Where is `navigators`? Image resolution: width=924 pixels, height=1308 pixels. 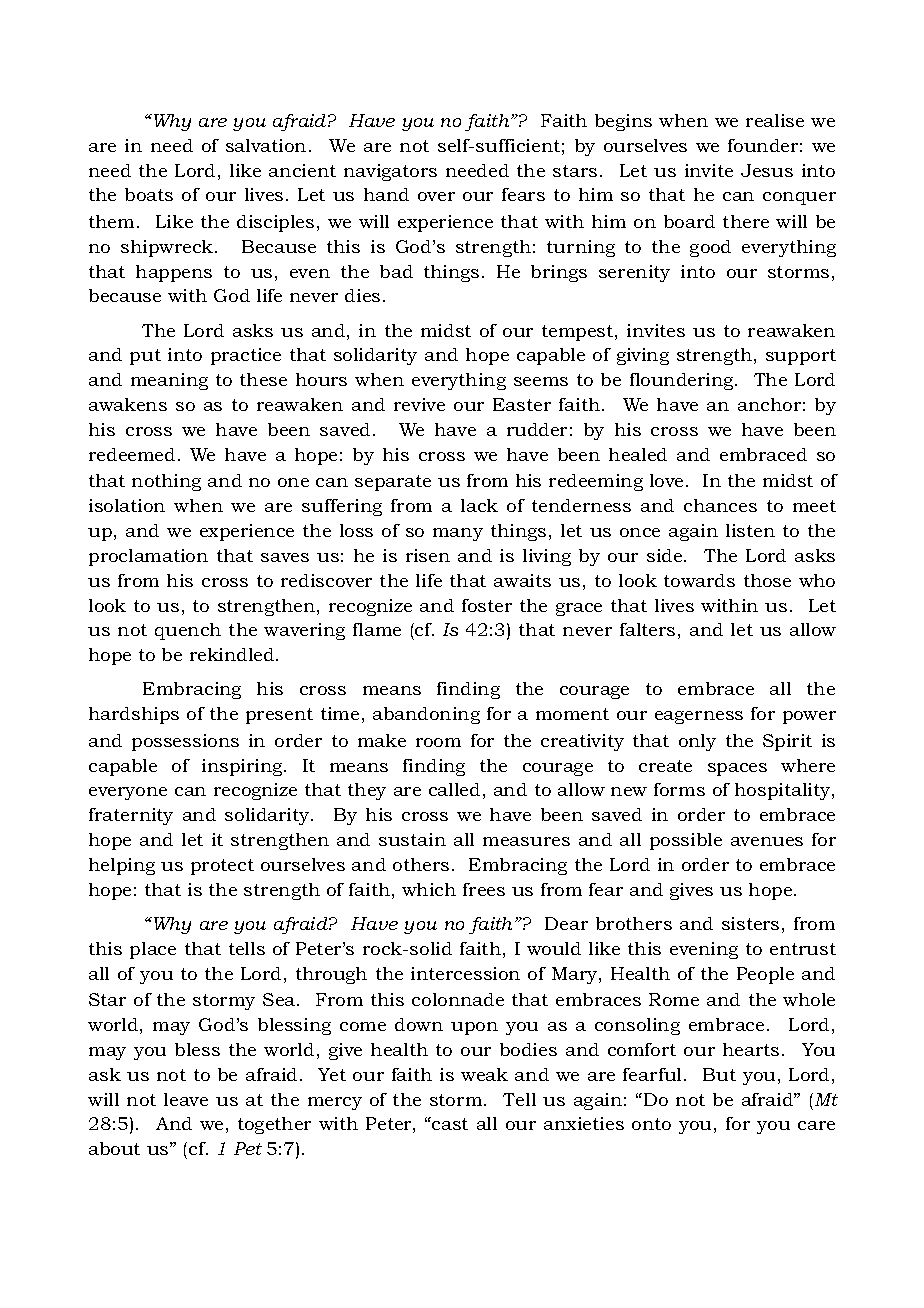
navigators is located at coordinates (390, 172).
